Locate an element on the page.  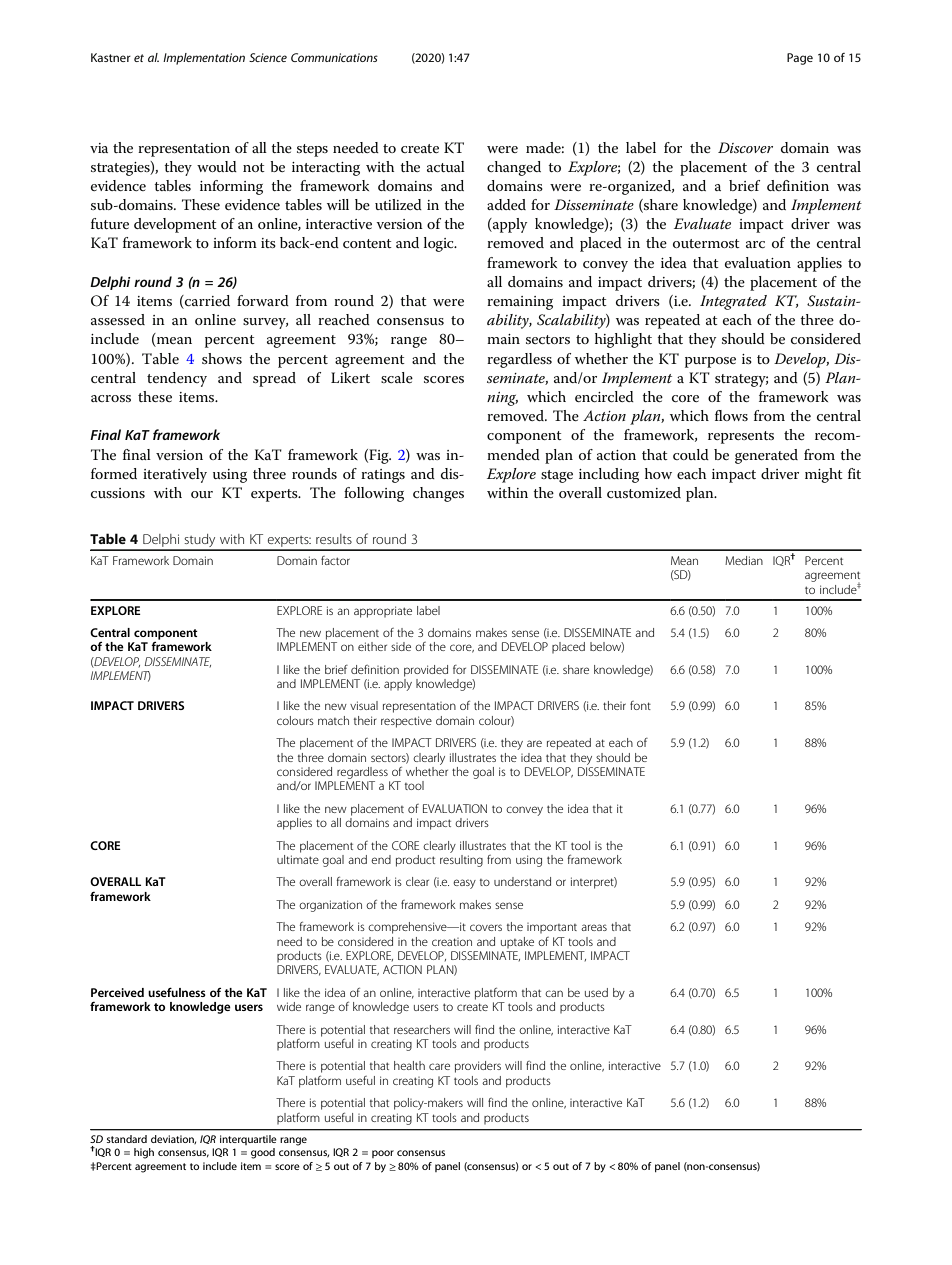
shows is located at coordinates (222, 358).
